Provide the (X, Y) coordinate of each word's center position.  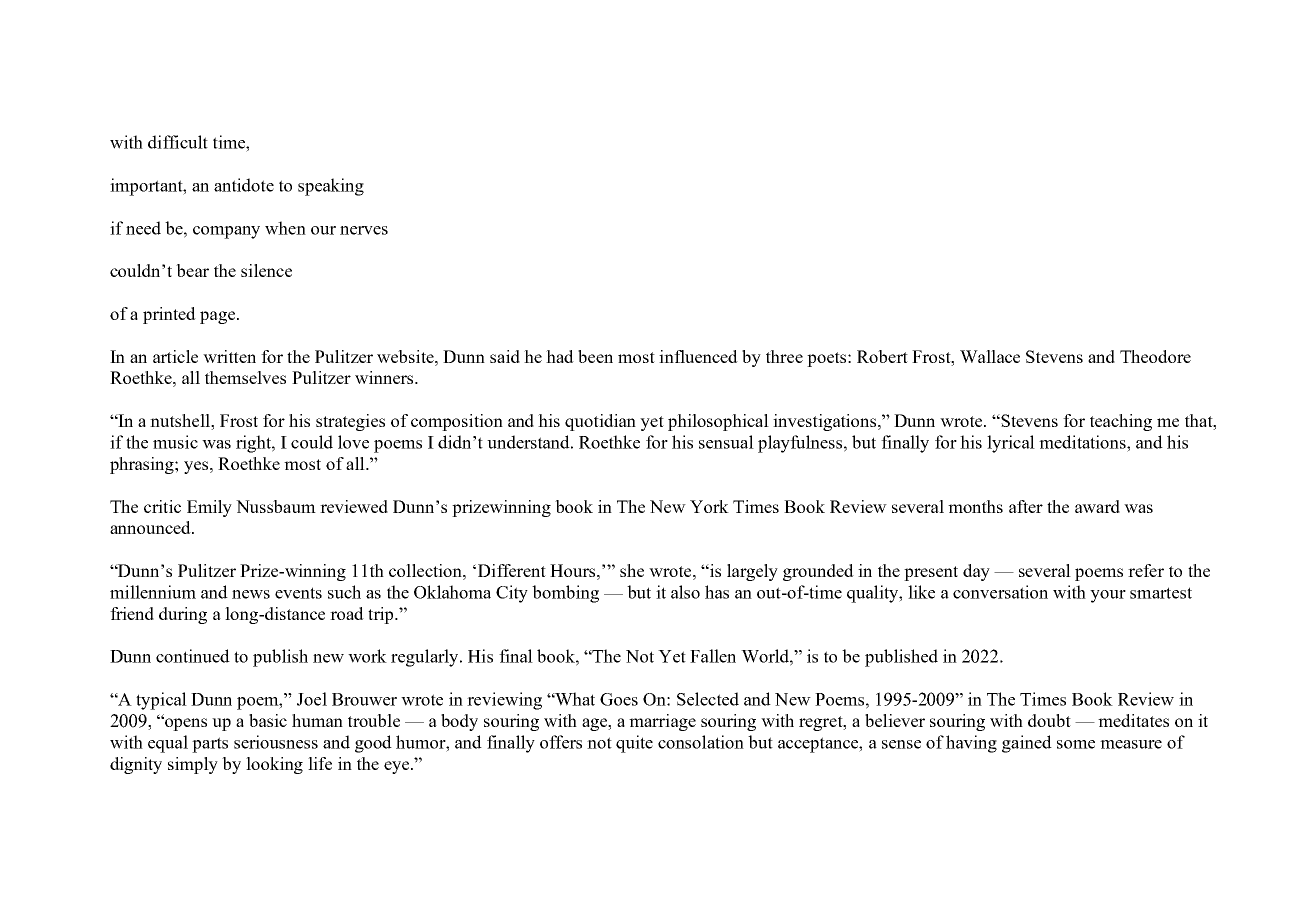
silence (266, 270)
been (595, 356)
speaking (331, 187)
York (709, 506)
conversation (1000, 592)
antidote (244, 185)
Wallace (990, 356)
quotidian (600, 422)
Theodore (1155, 356)
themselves (245, 377)
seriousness (276, 742)
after (1026, 506)
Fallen (713, 656)
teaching (1121, 422)
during (183, 615)
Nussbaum (276, 506)
